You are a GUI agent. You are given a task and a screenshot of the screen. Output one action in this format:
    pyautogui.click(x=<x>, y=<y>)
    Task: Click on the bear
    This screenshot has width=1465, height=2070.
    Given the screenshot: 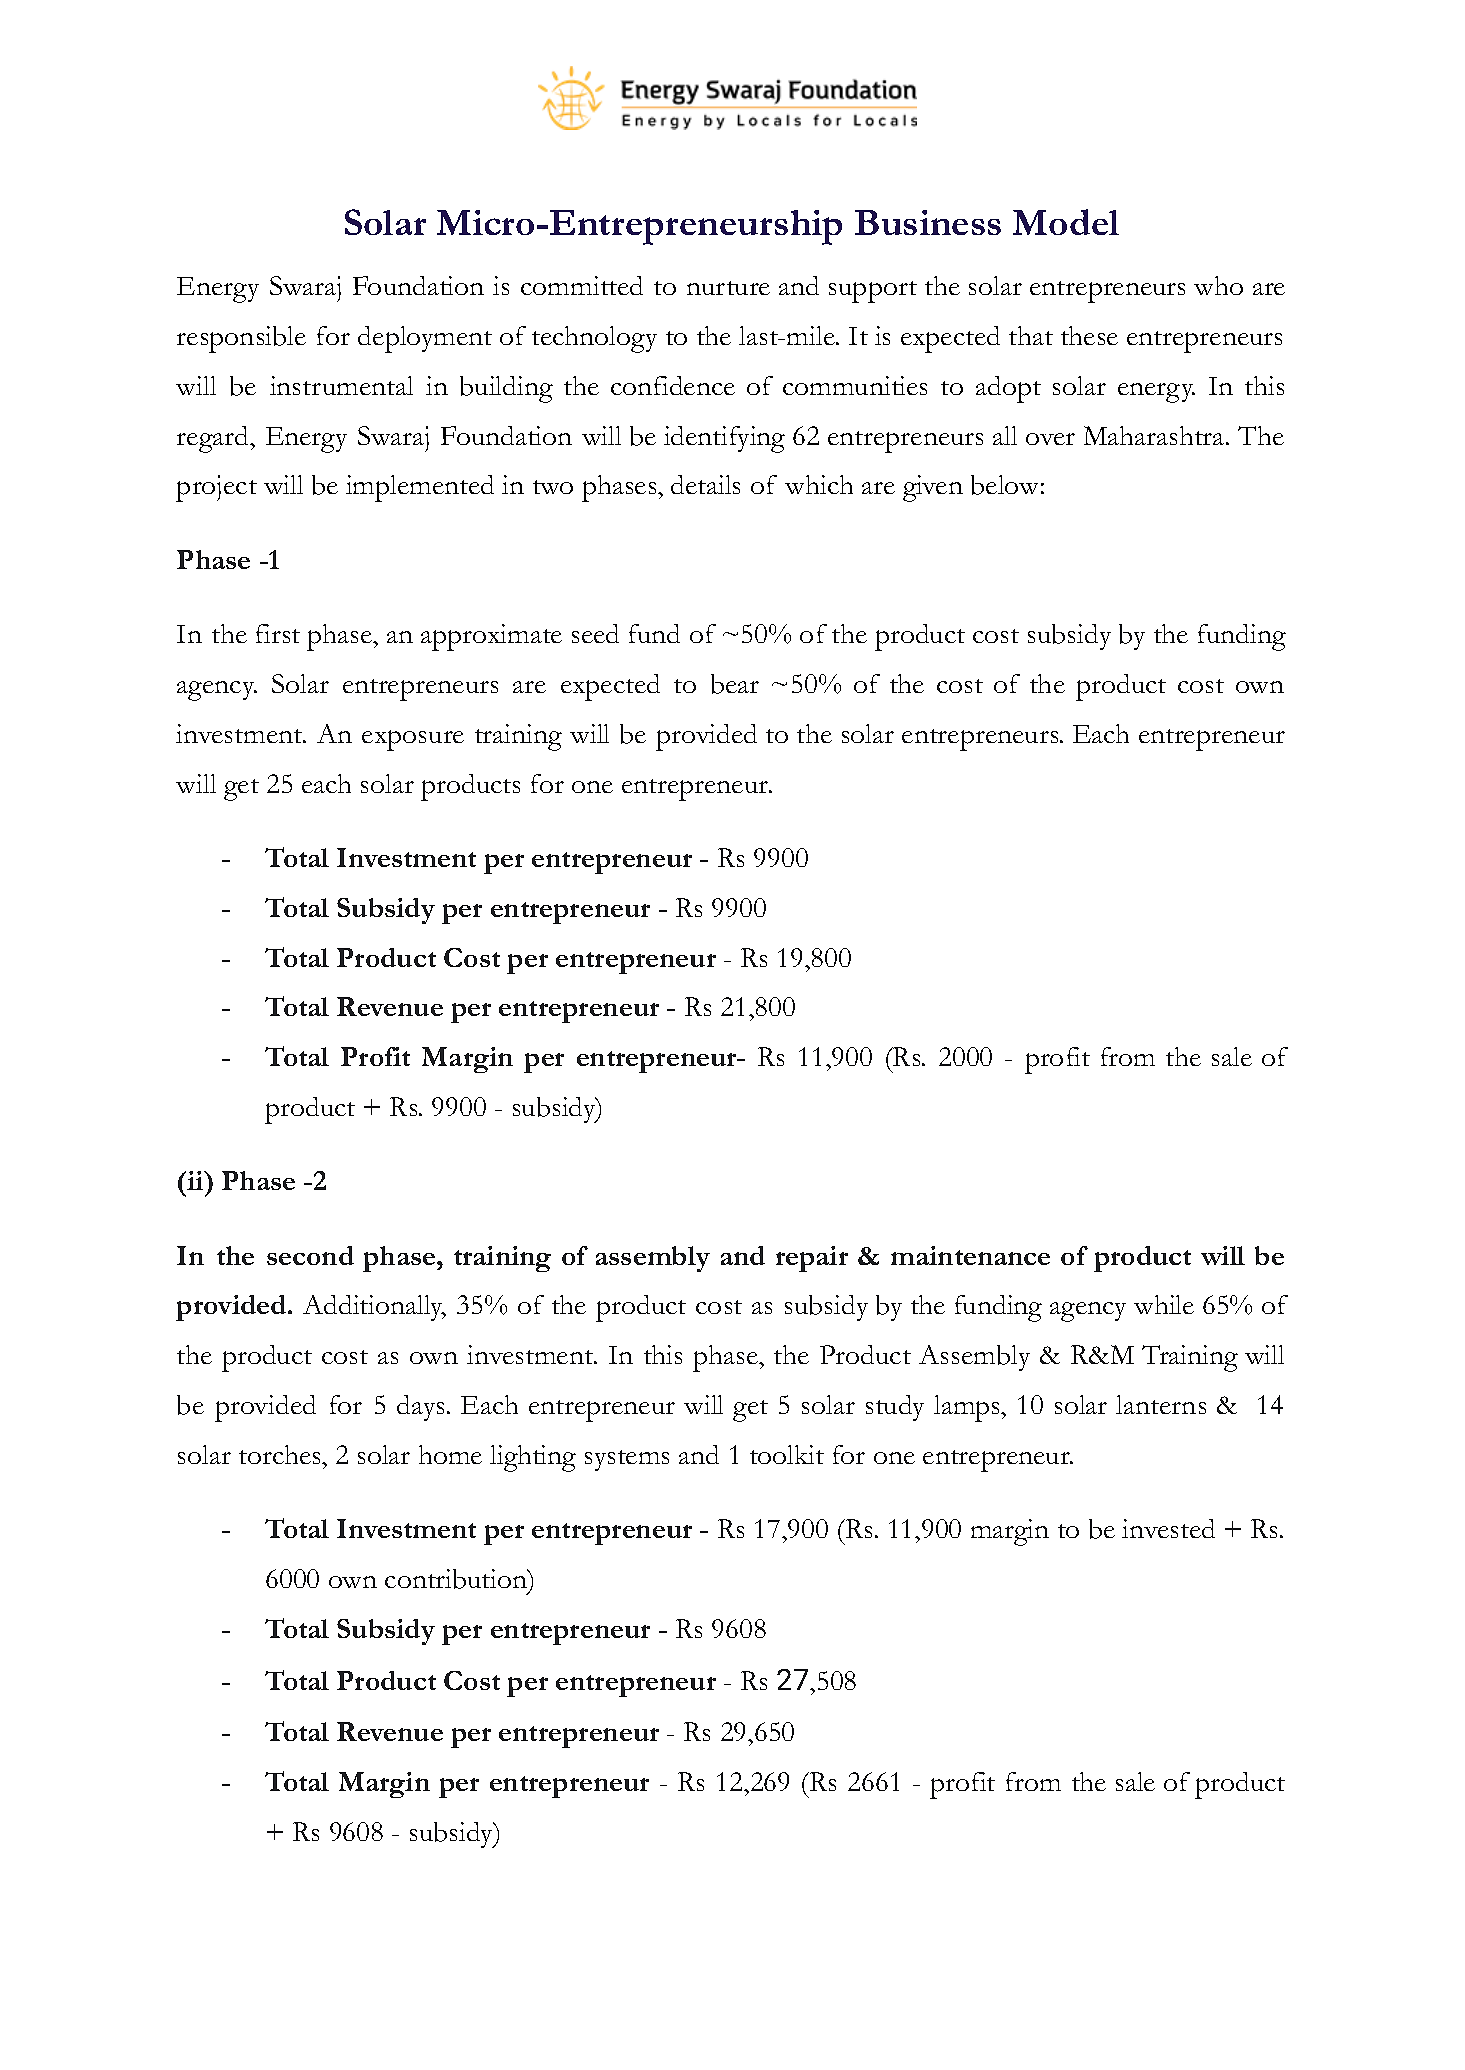 What is the action you would take?
    pyautogui.click(x=735, y=684)
